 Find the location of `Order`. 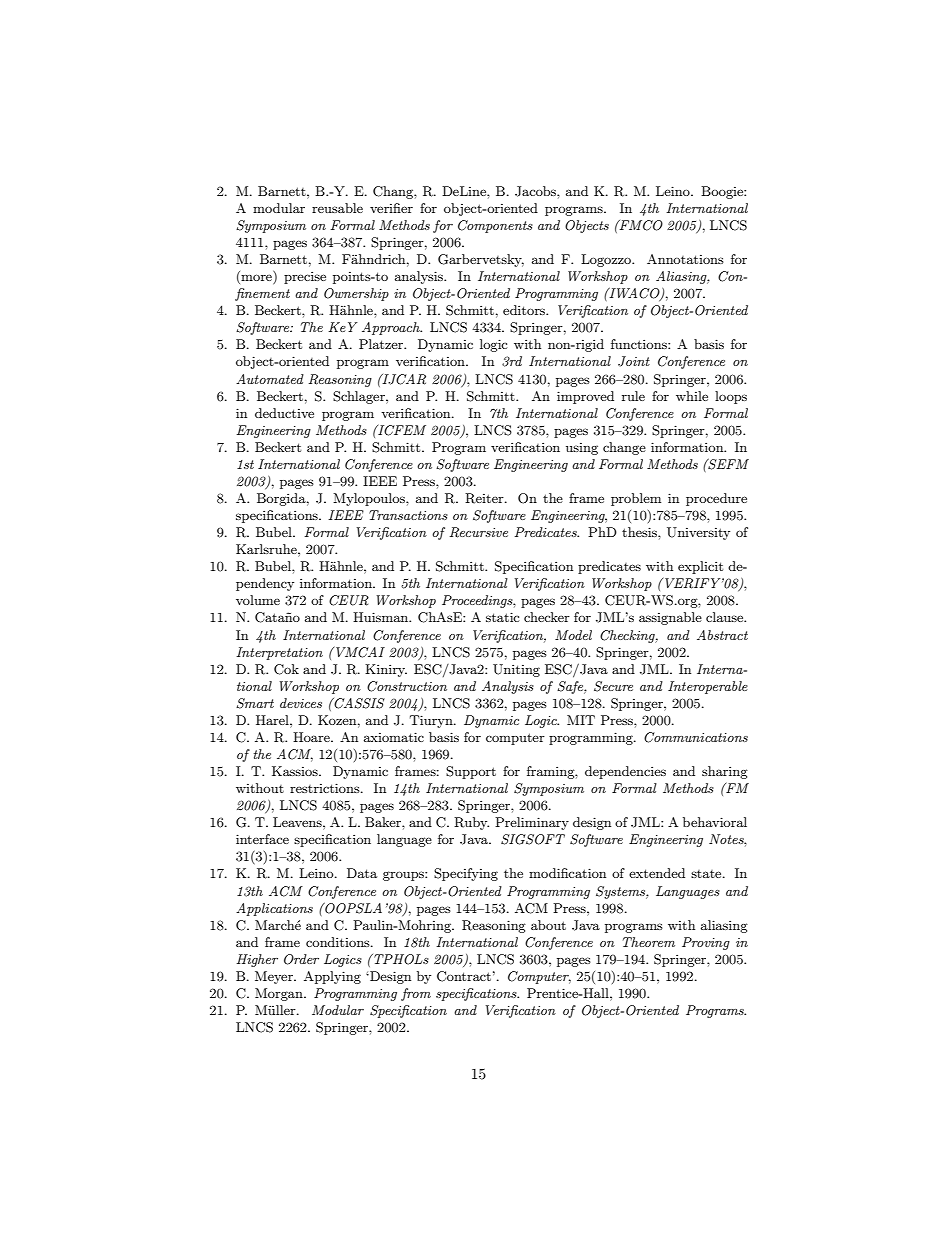

Order is located at coordinates (301, 959).
